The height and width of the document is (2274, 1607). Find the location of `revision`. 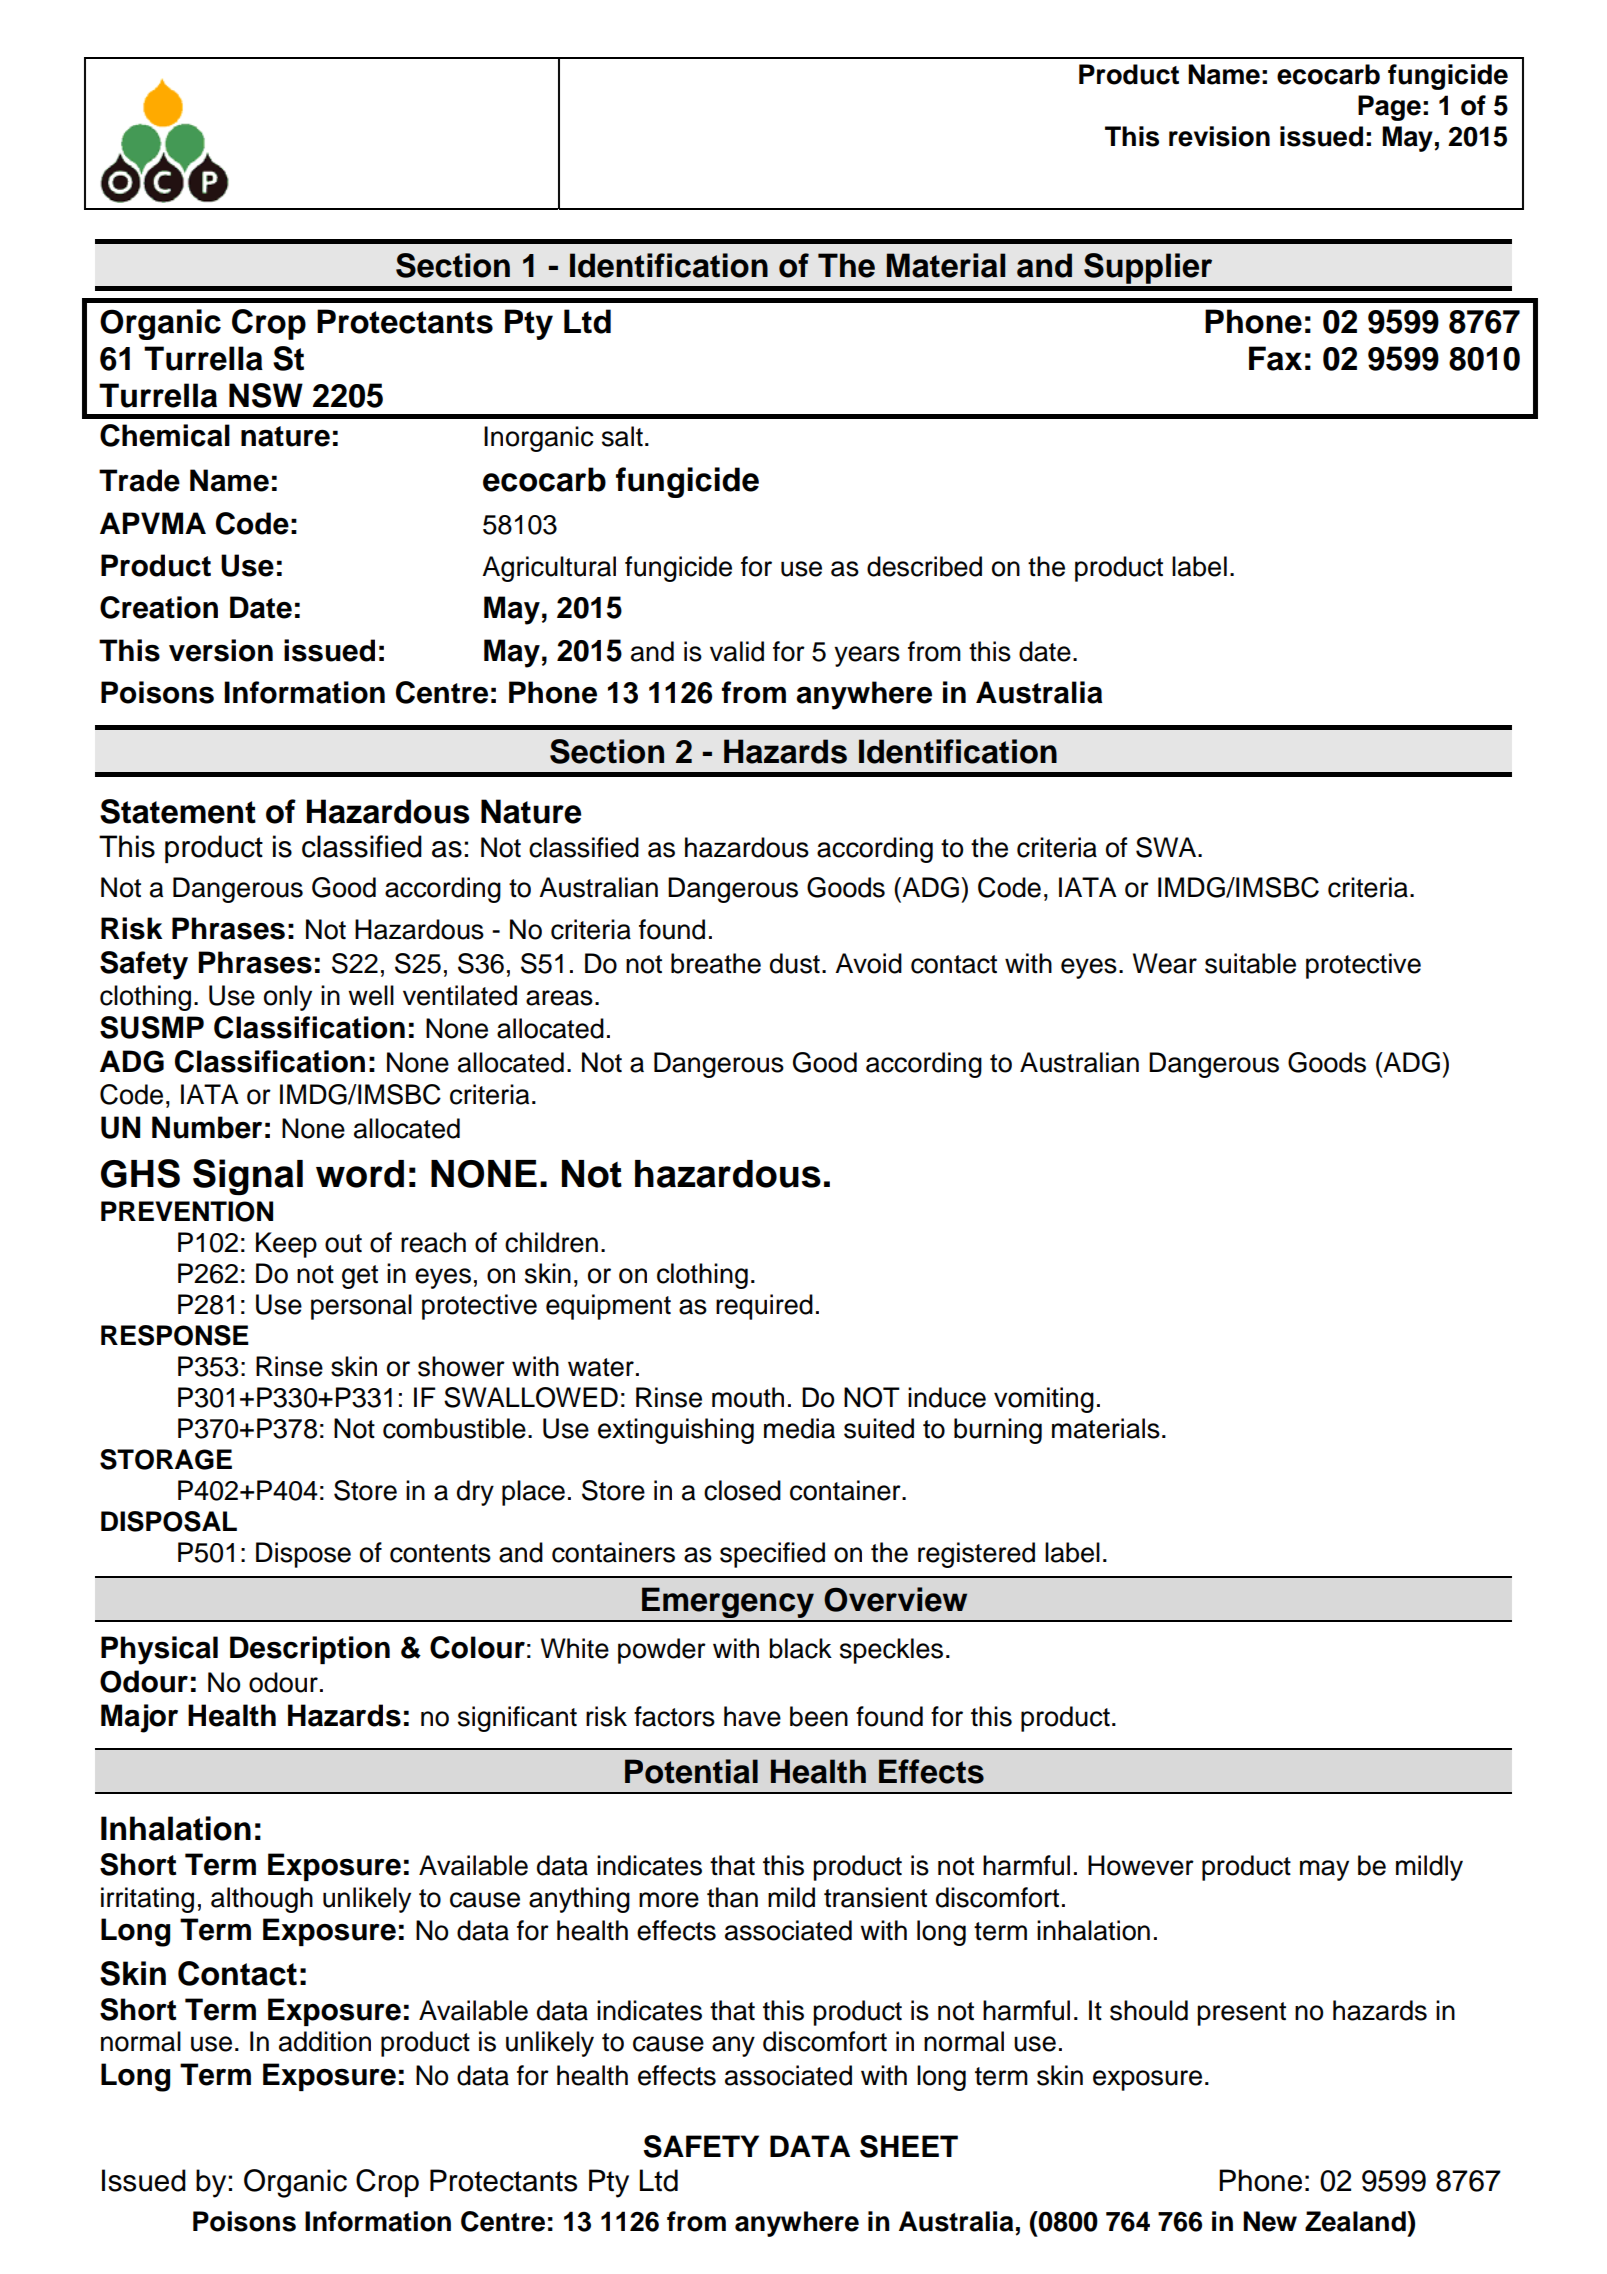

revision is located at coordinates (1219, 136).
